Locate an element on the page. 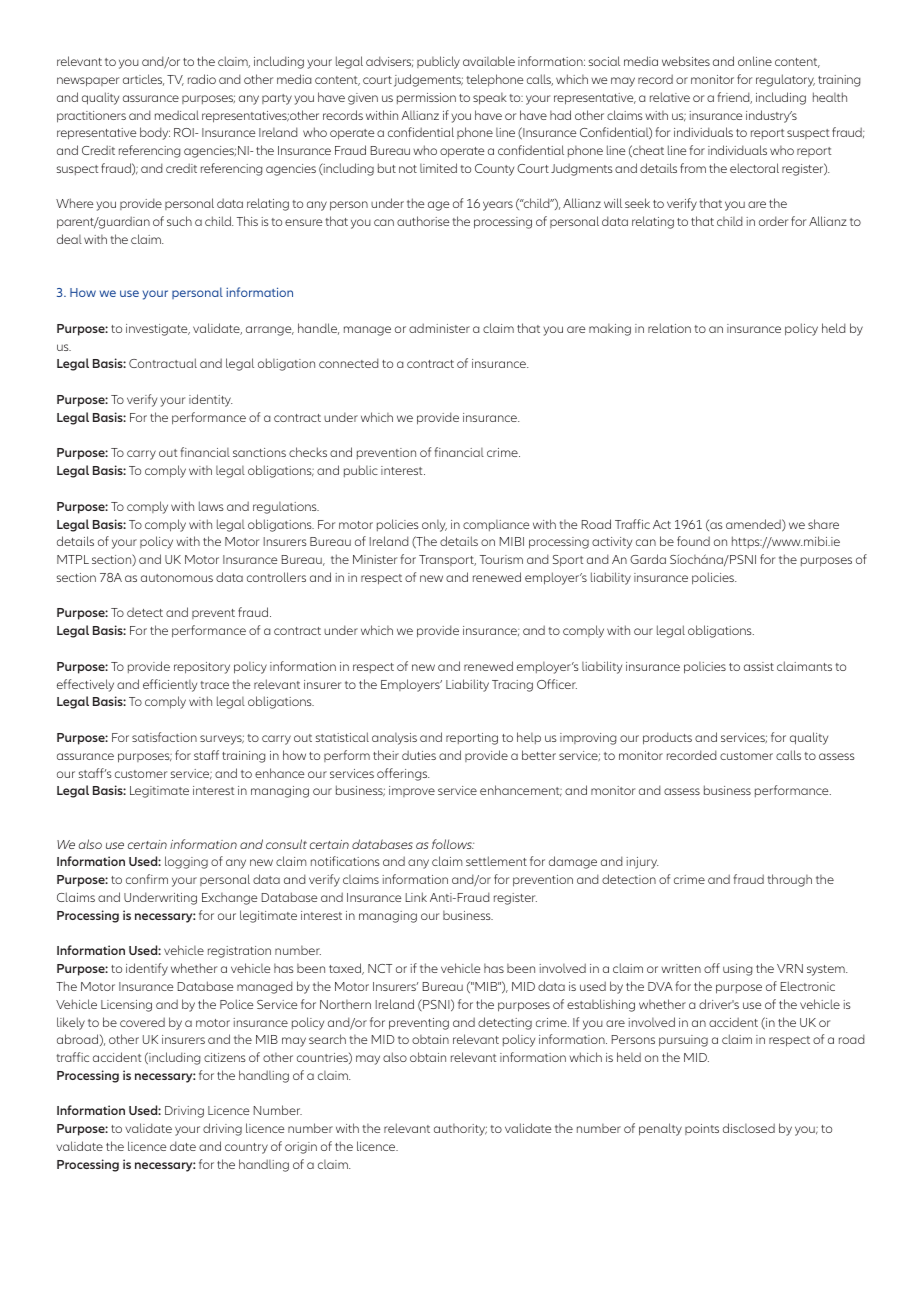  investigate is located at coordinates (158, 330).
